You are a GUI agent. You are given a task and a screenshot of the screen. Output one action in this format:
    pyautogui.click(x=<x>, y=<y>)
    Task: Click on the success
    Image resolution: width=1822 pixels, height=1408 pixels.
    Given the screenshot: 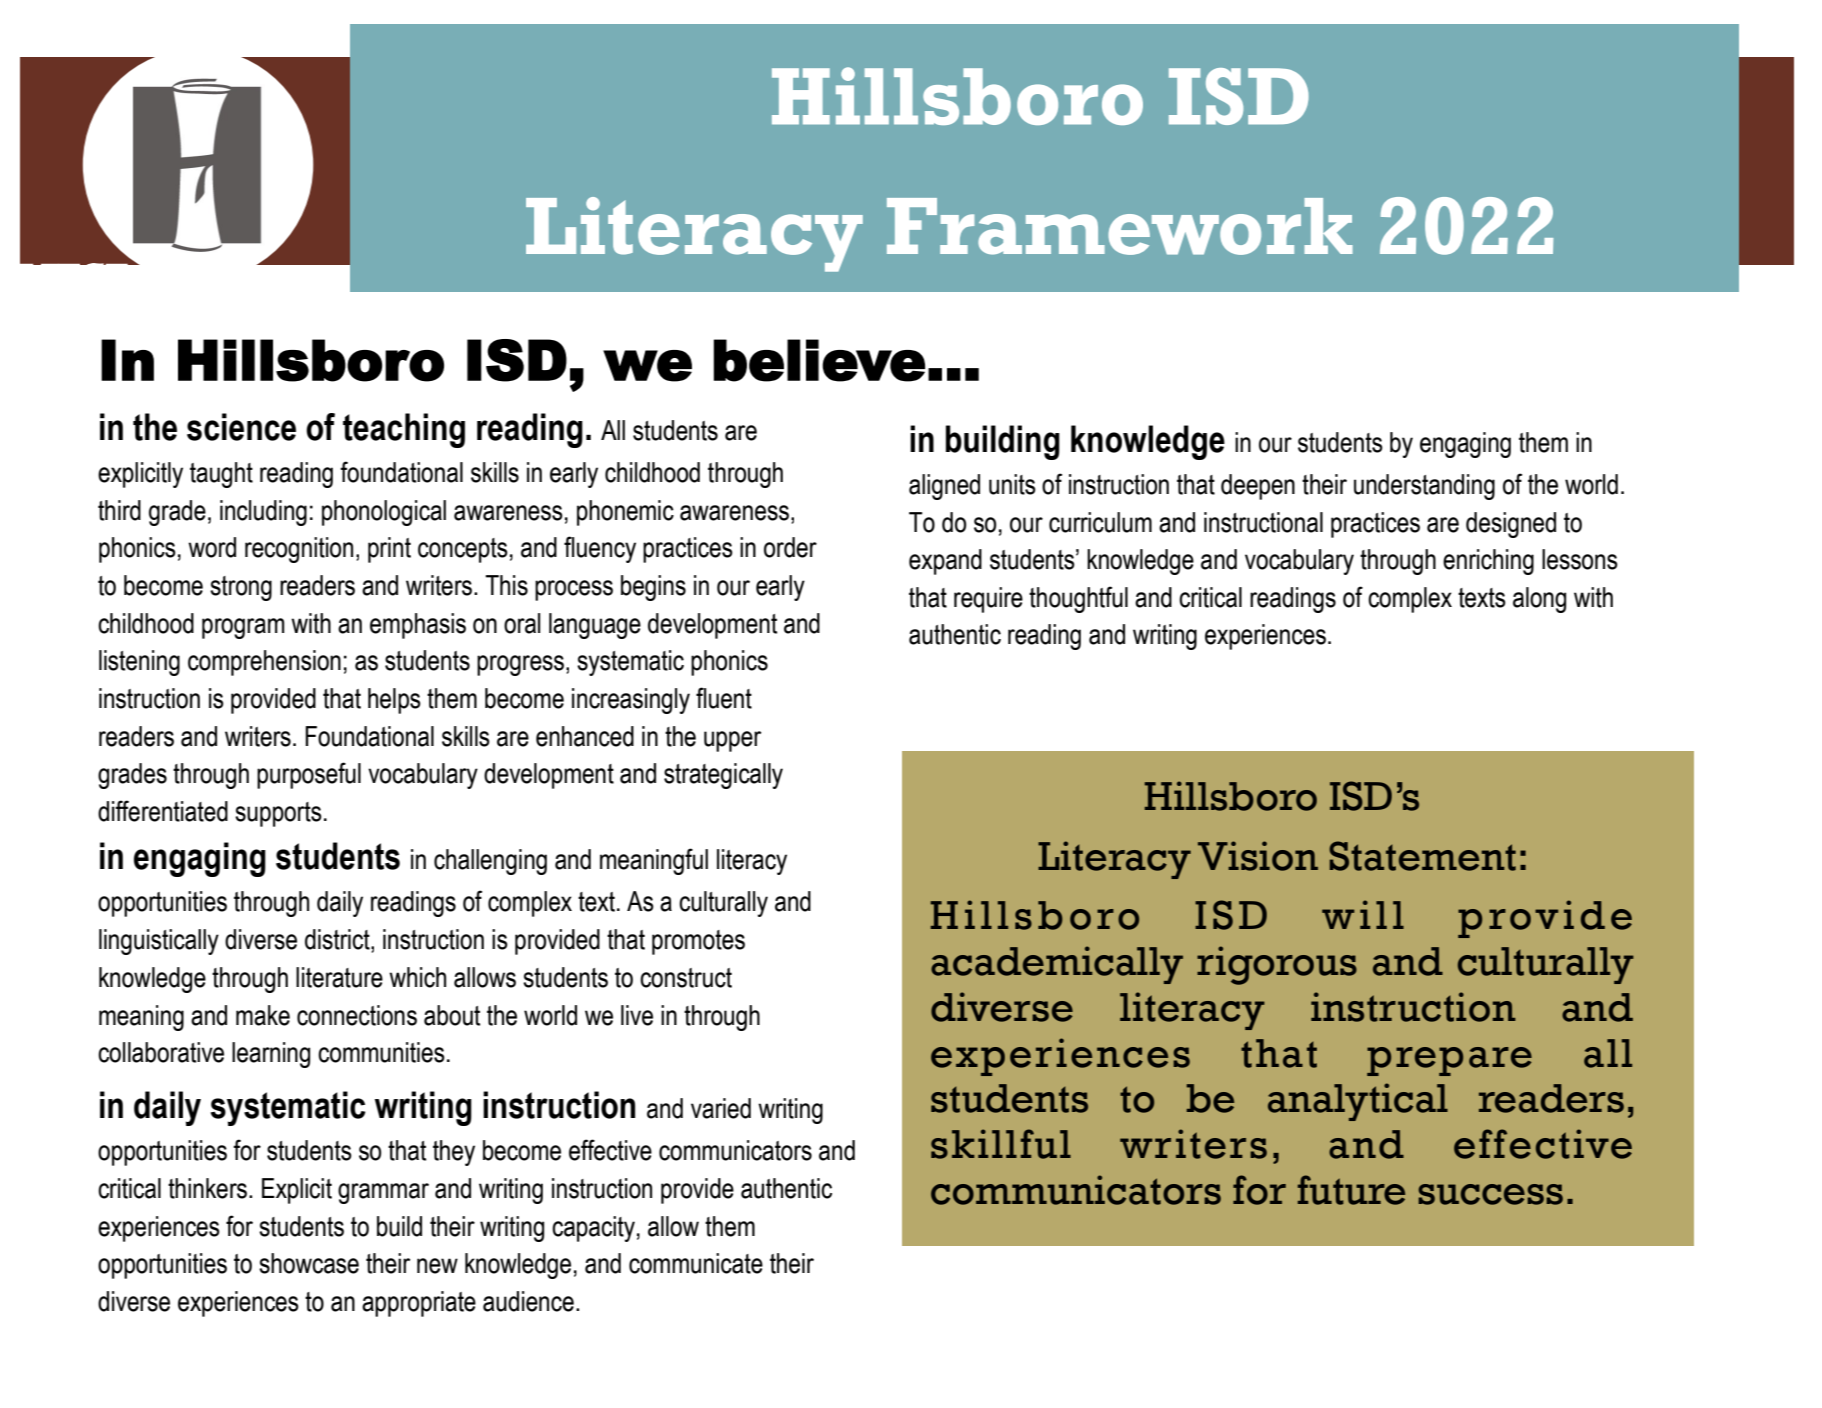 What is the action you would take?
    pyautogui.click(x=1490, y=1194)
